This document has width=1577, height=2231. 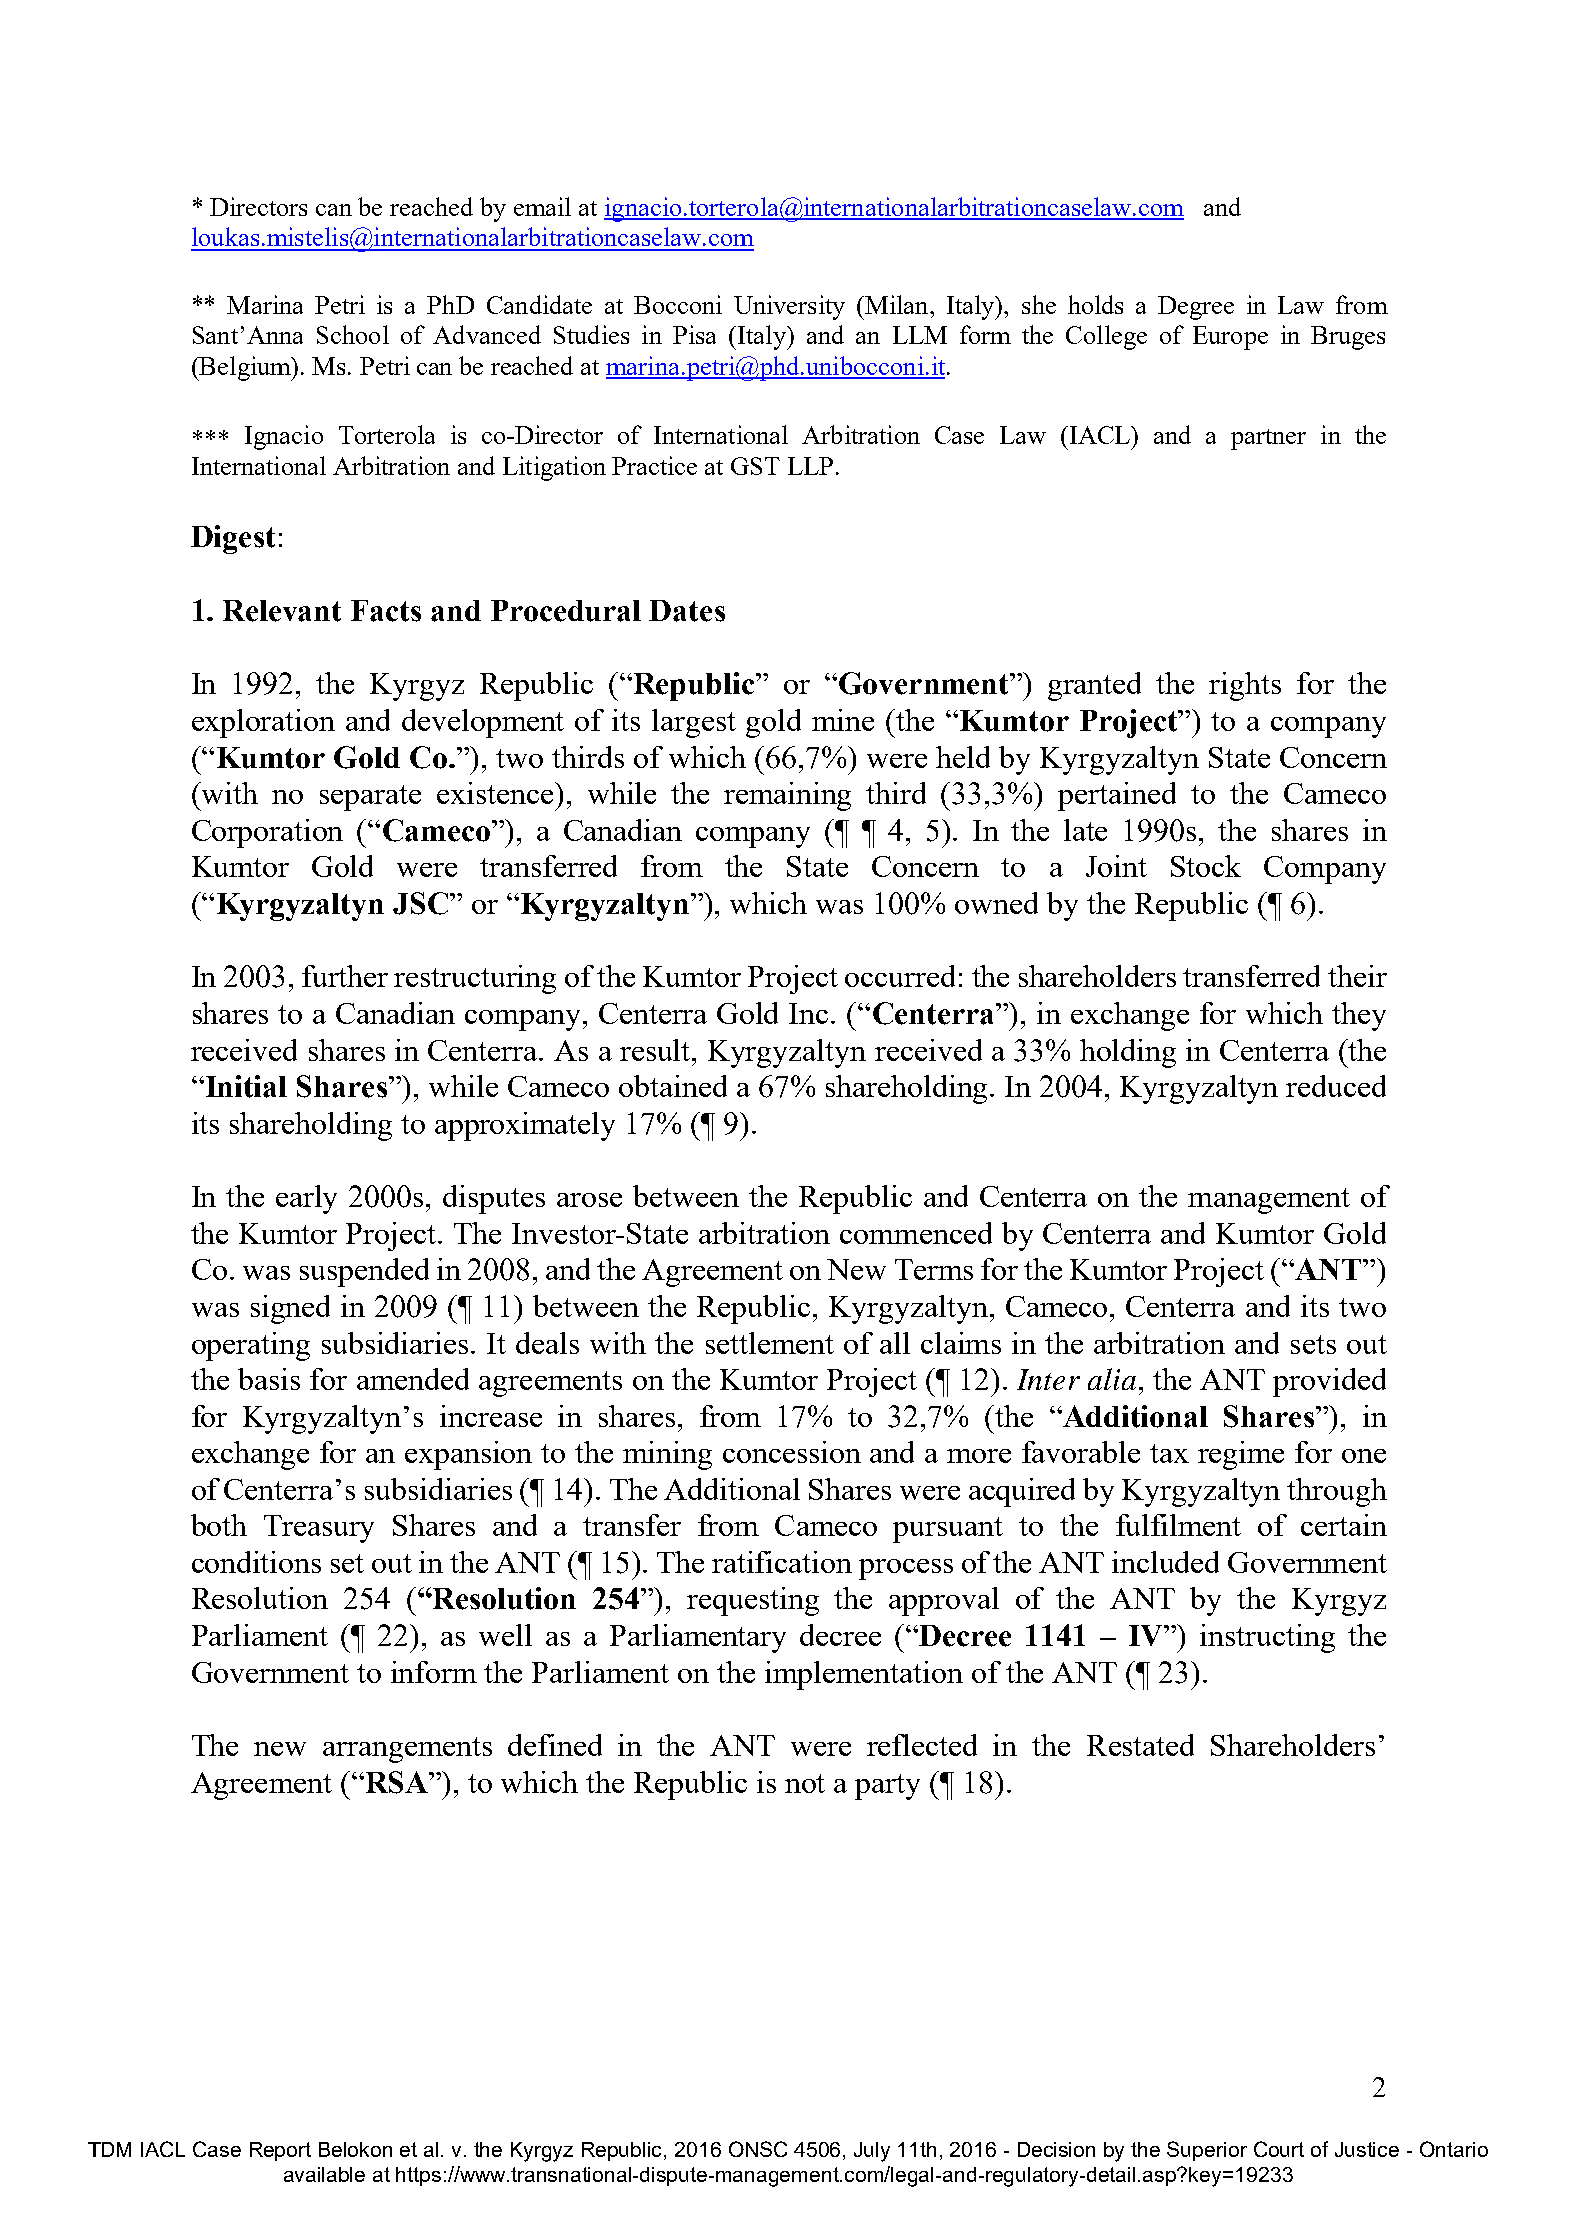 What do you see at coordinates (805, 1783) in the document?
I see `not` at bounding box center [805, 1783].
